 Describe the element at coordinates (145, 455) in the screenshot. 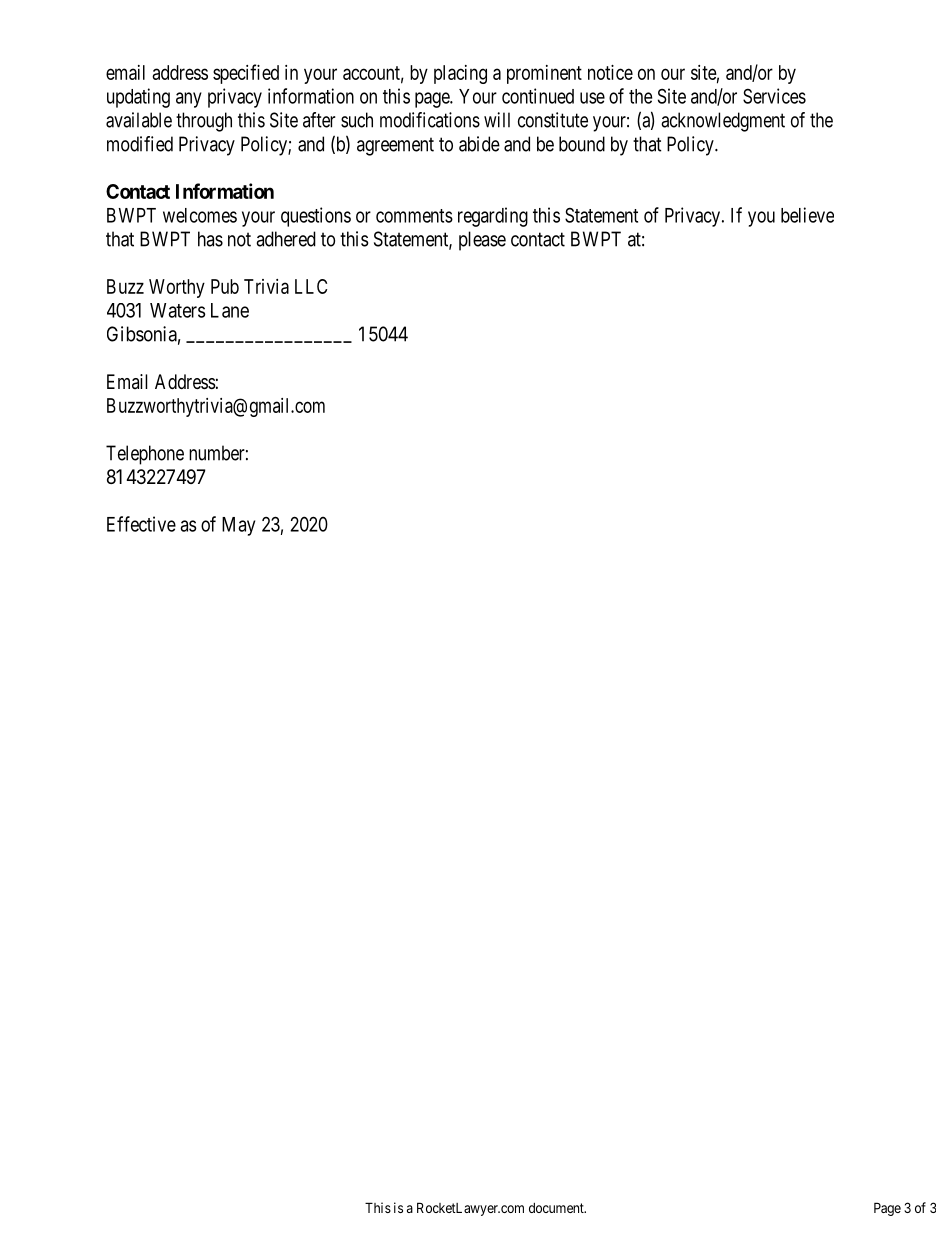

I see `Telephone` at that location.
